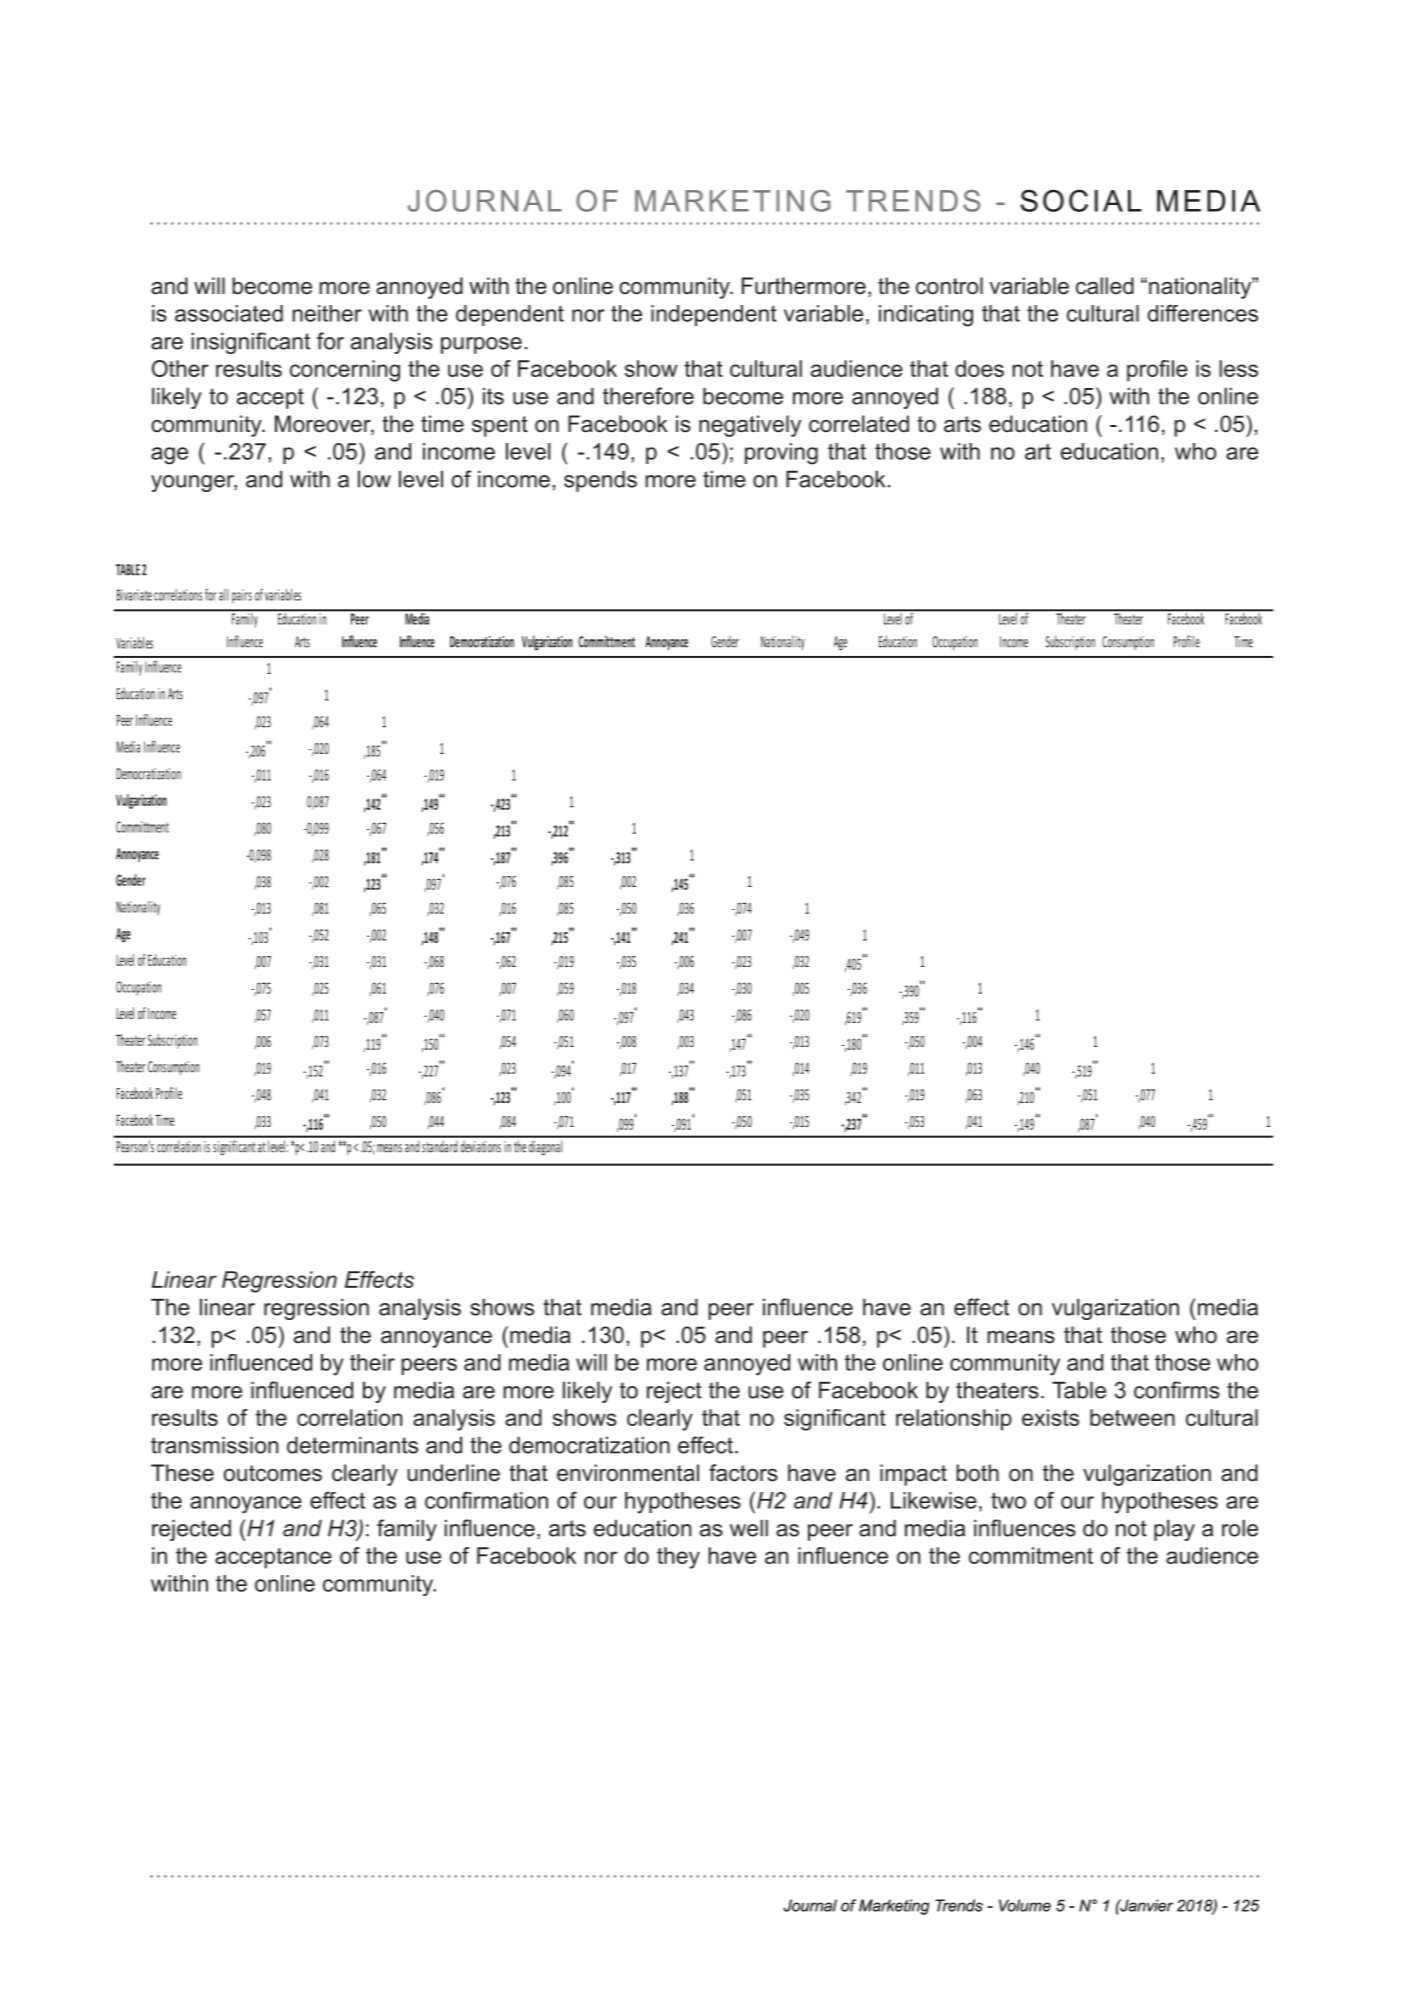 This screenshot has height=1993, width=1409. I want to click on outcomes, so click(273, 1473).
